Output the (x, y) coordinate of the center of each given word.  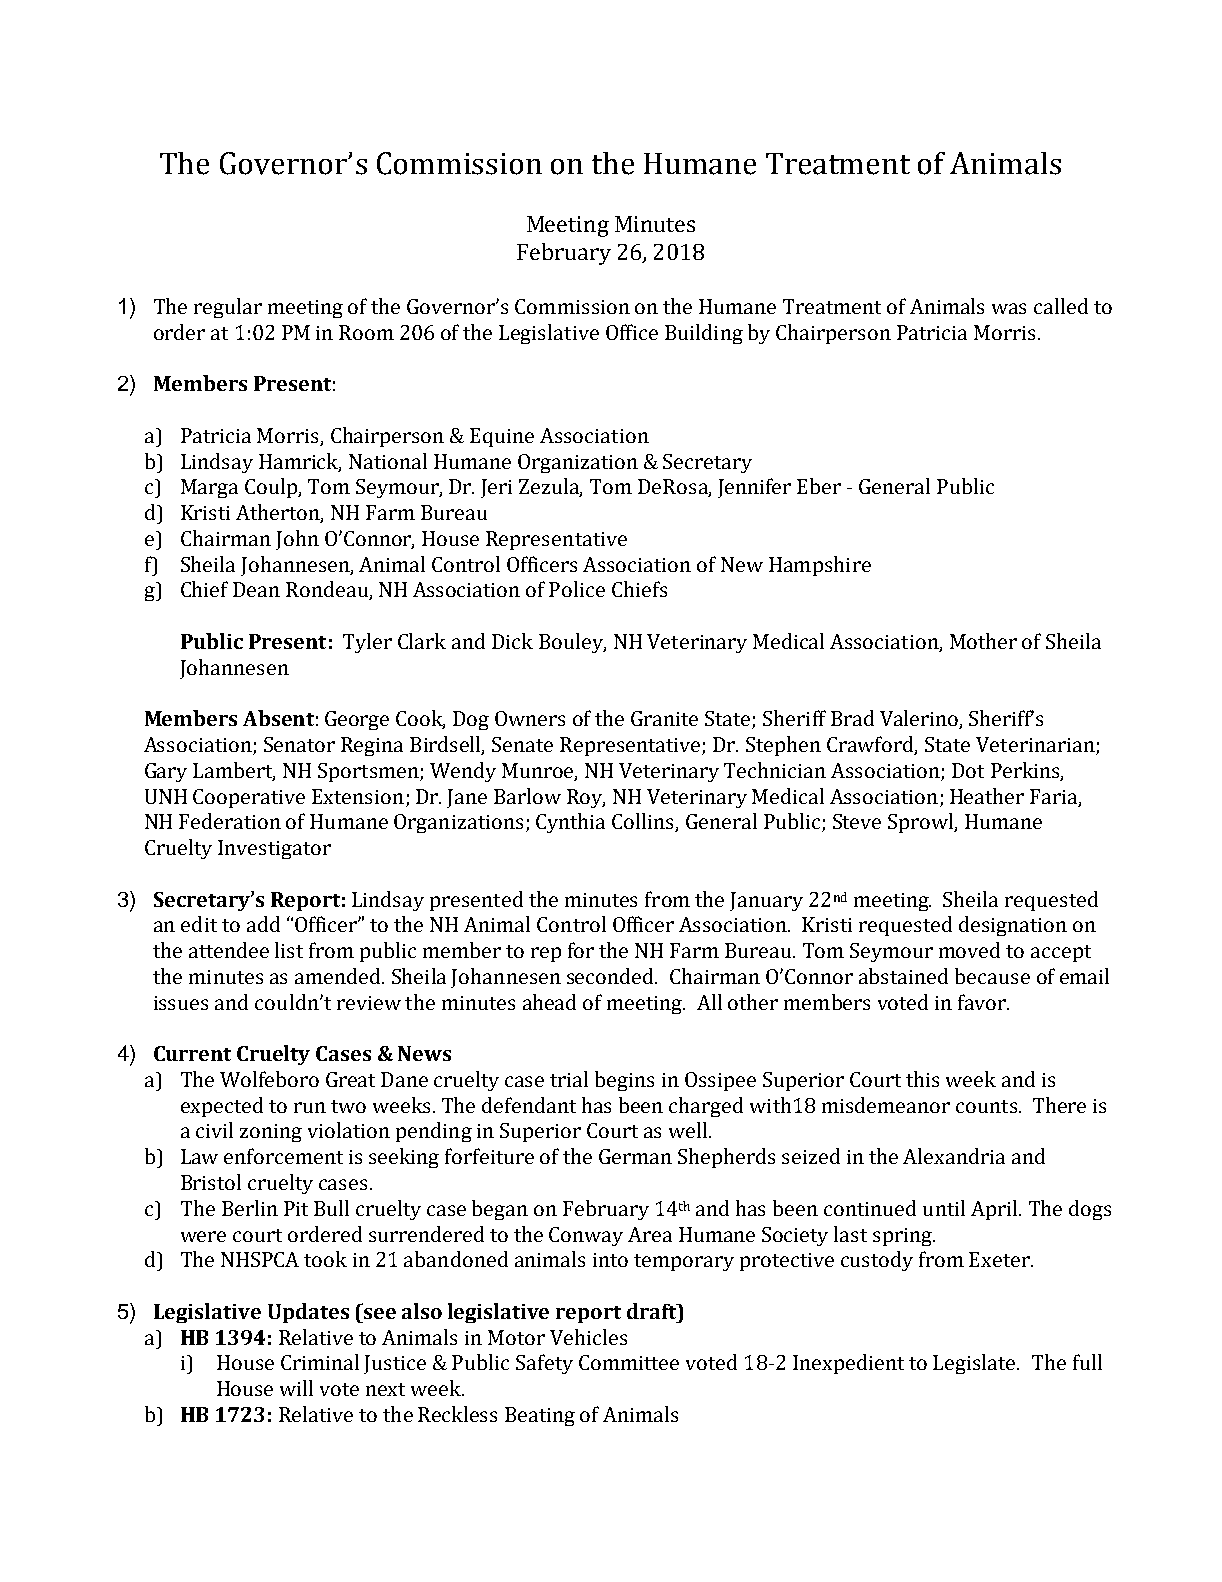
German (635, 1156)
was (1009, 308)
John (297, 540)
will (296, 1388)
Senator (299, 744)
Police (577, 589)
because (992, 976)
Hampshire (820, 566)
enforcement (283, 1156)
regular (228, 308)
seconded (611, 976)
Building (704, 334)
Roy (586, 798)
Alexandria (954, 1156)
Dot (968, 770)
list (289, 950)
